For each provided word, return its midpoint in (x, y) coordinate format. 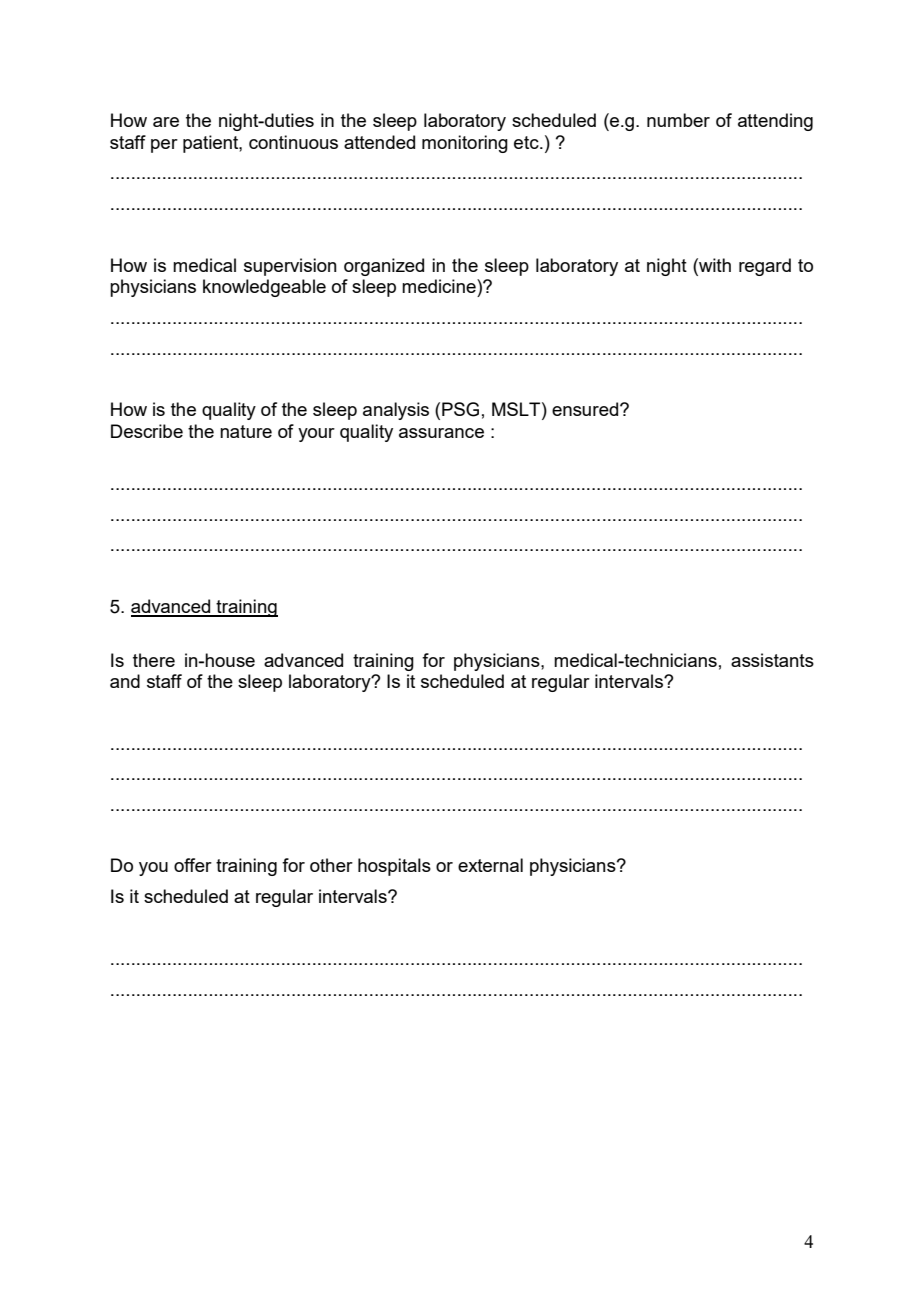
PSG (460, 409)
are (166, 122)
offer (193, 865)
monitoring (465, 144)
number (678, 120)
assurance (441, 433)
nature (246, 431)
